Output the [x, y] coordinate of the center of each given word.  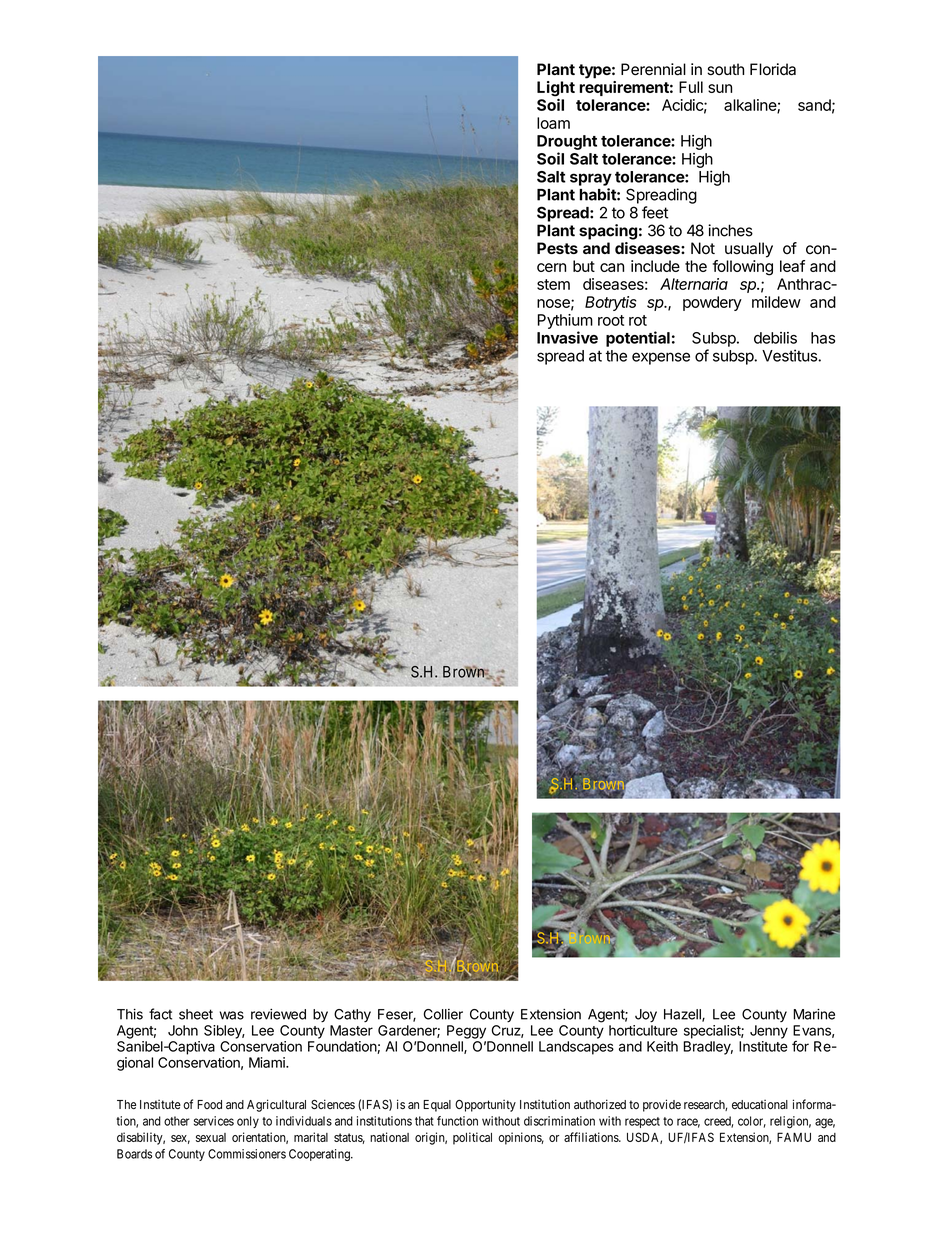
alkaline [751, 106]
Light [556, 90]
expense [661, 358]
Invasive [567, 337]
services [214, 1121]
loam [553, 123]
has [823, 338]
